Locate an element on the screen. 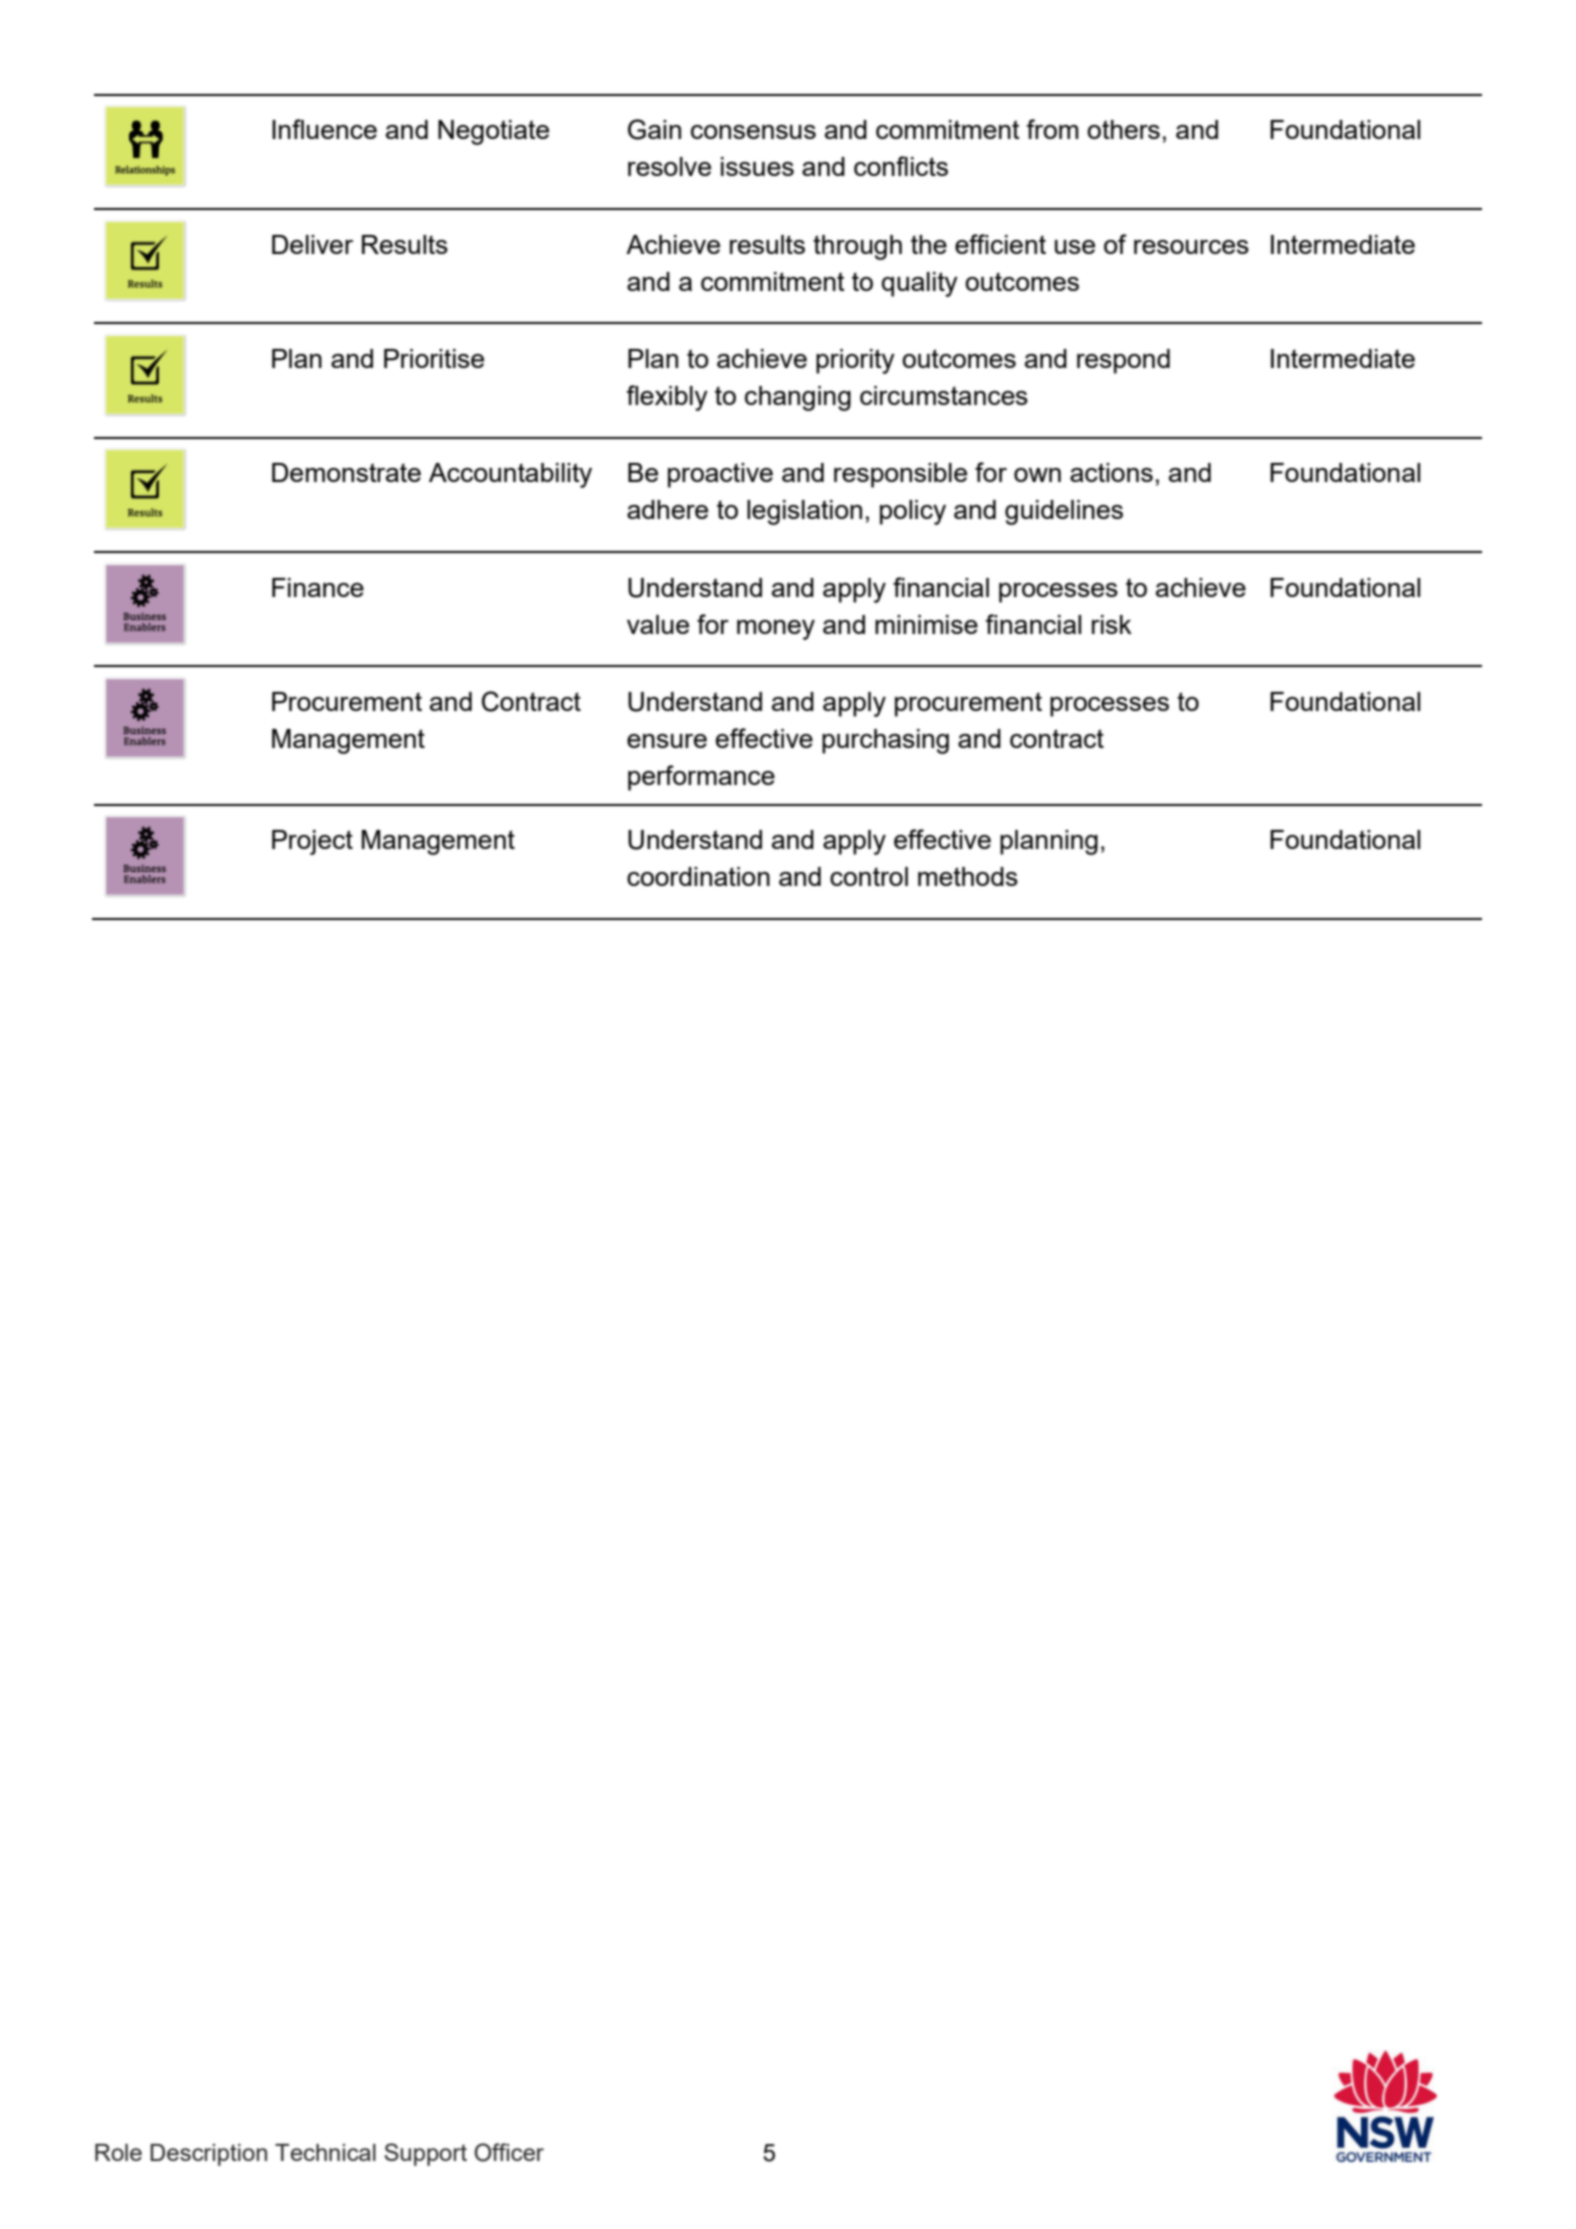 This screenshot has height=2229, width=1576. coordination is located at coordinates (698, 876).
